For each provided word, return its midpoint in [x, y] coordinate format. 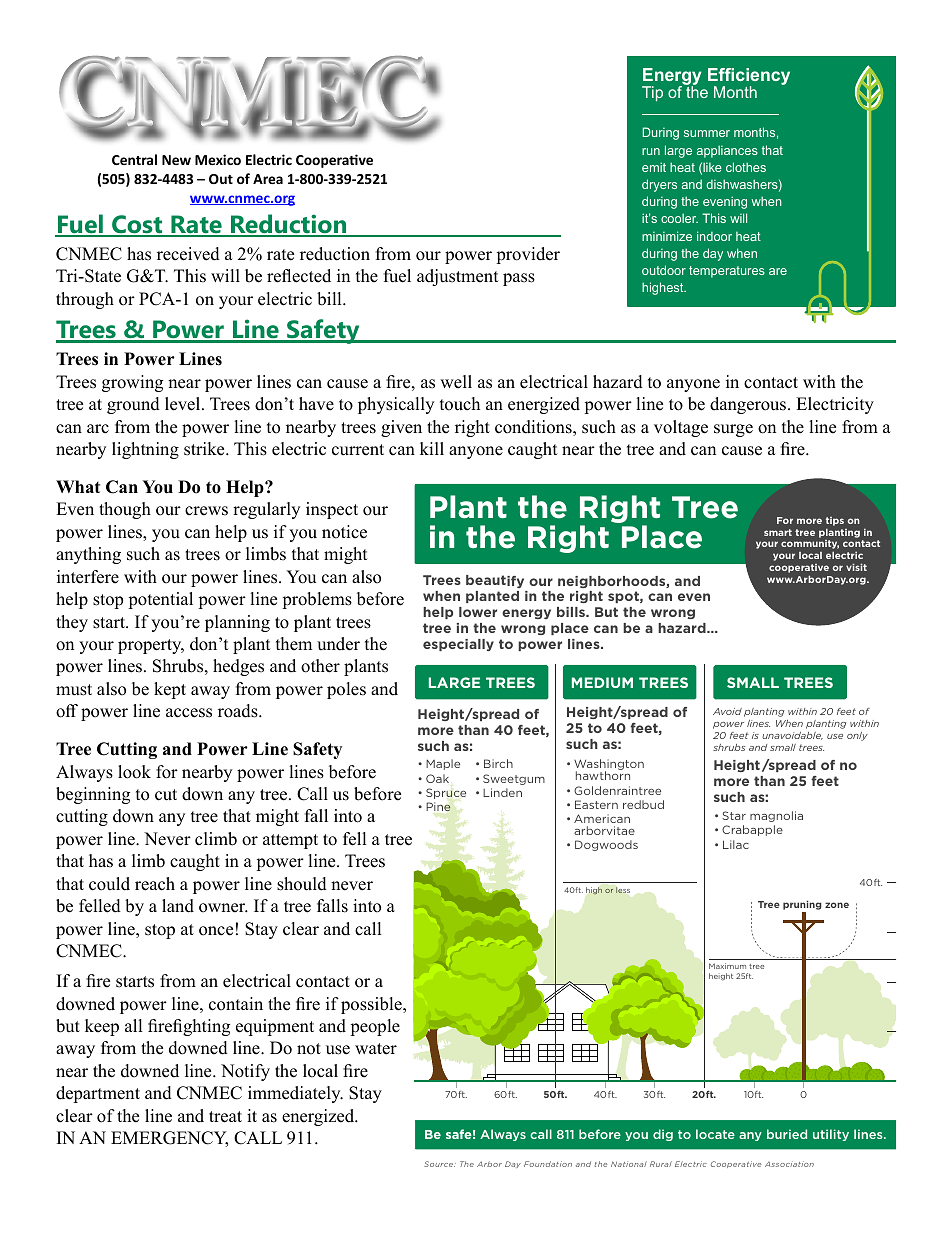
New [176, 160]
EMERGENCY [169, 1139]
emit [654, 167]
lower [478, 612]
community [810, 546]
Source [440, 1164]
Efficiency [749, 78]
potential [160, 600]
